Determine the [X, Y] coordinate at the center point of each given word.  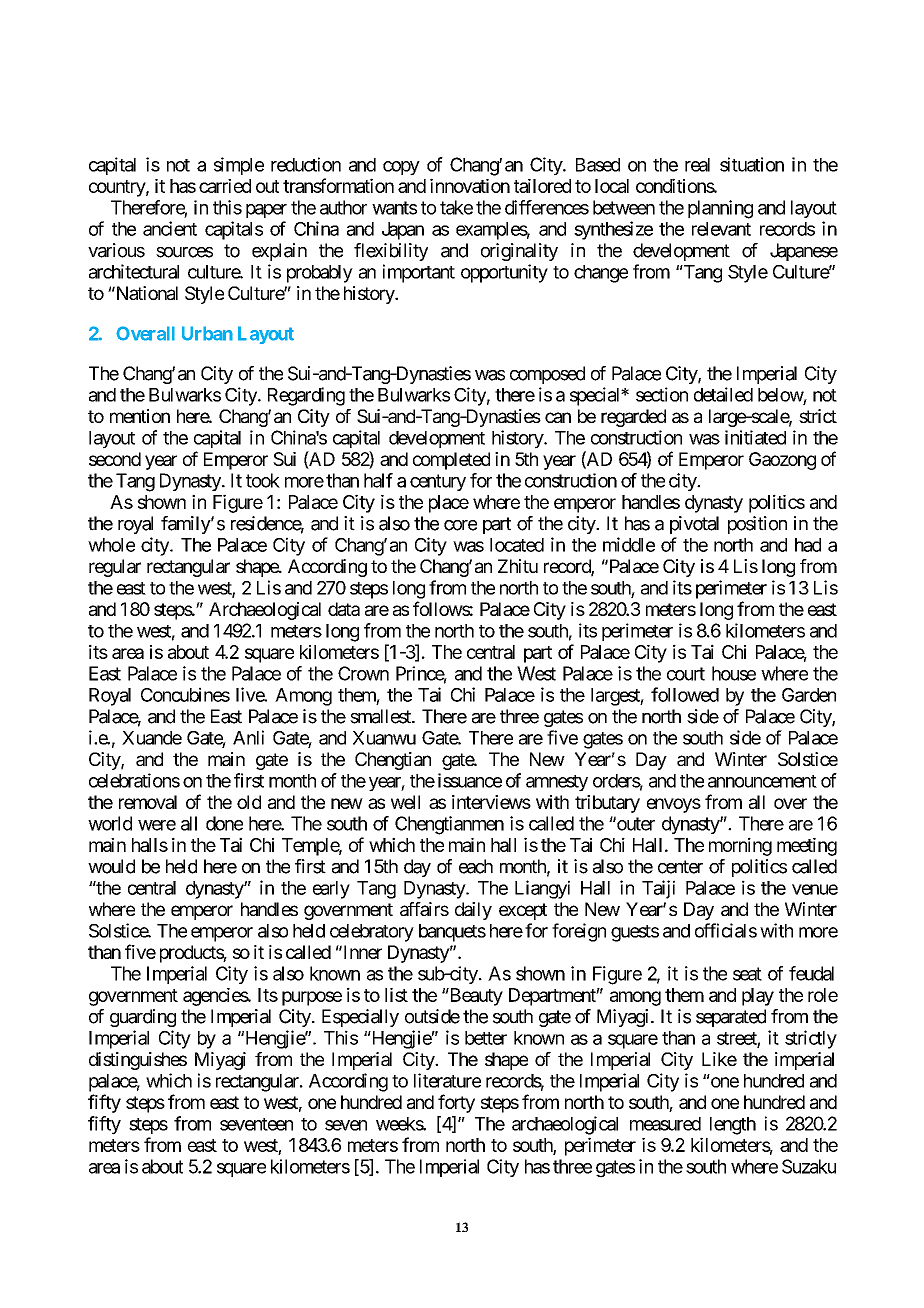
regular [115, 568]
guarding [143, 1018]
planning [720, 209]
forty [456, 1103]
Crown [363, 673]
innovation [470, 185]
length [733, 1126]
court [686, 674]
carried [225, 186]
